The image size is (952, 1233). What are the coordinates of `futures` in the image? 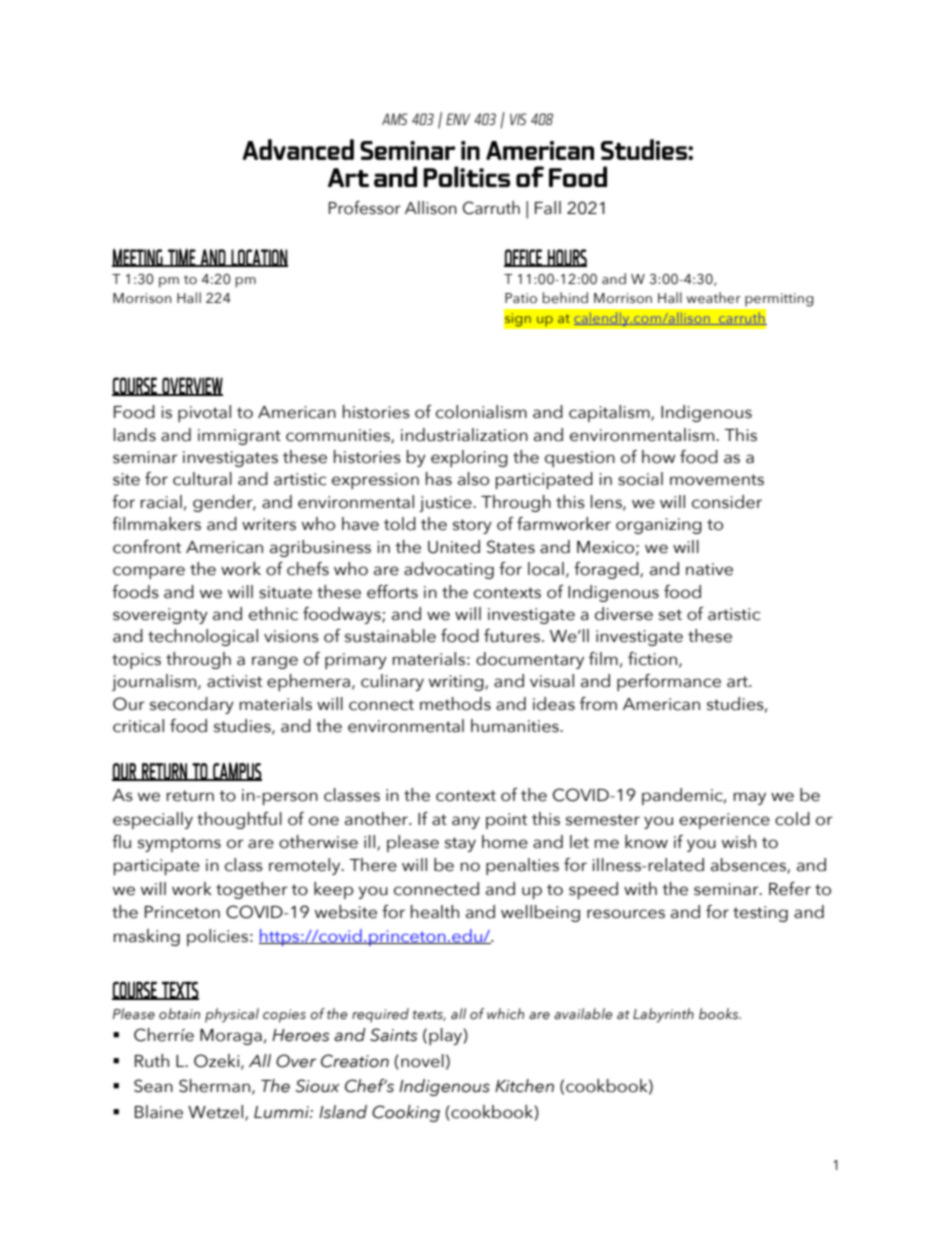 It's located at (512, 636).
